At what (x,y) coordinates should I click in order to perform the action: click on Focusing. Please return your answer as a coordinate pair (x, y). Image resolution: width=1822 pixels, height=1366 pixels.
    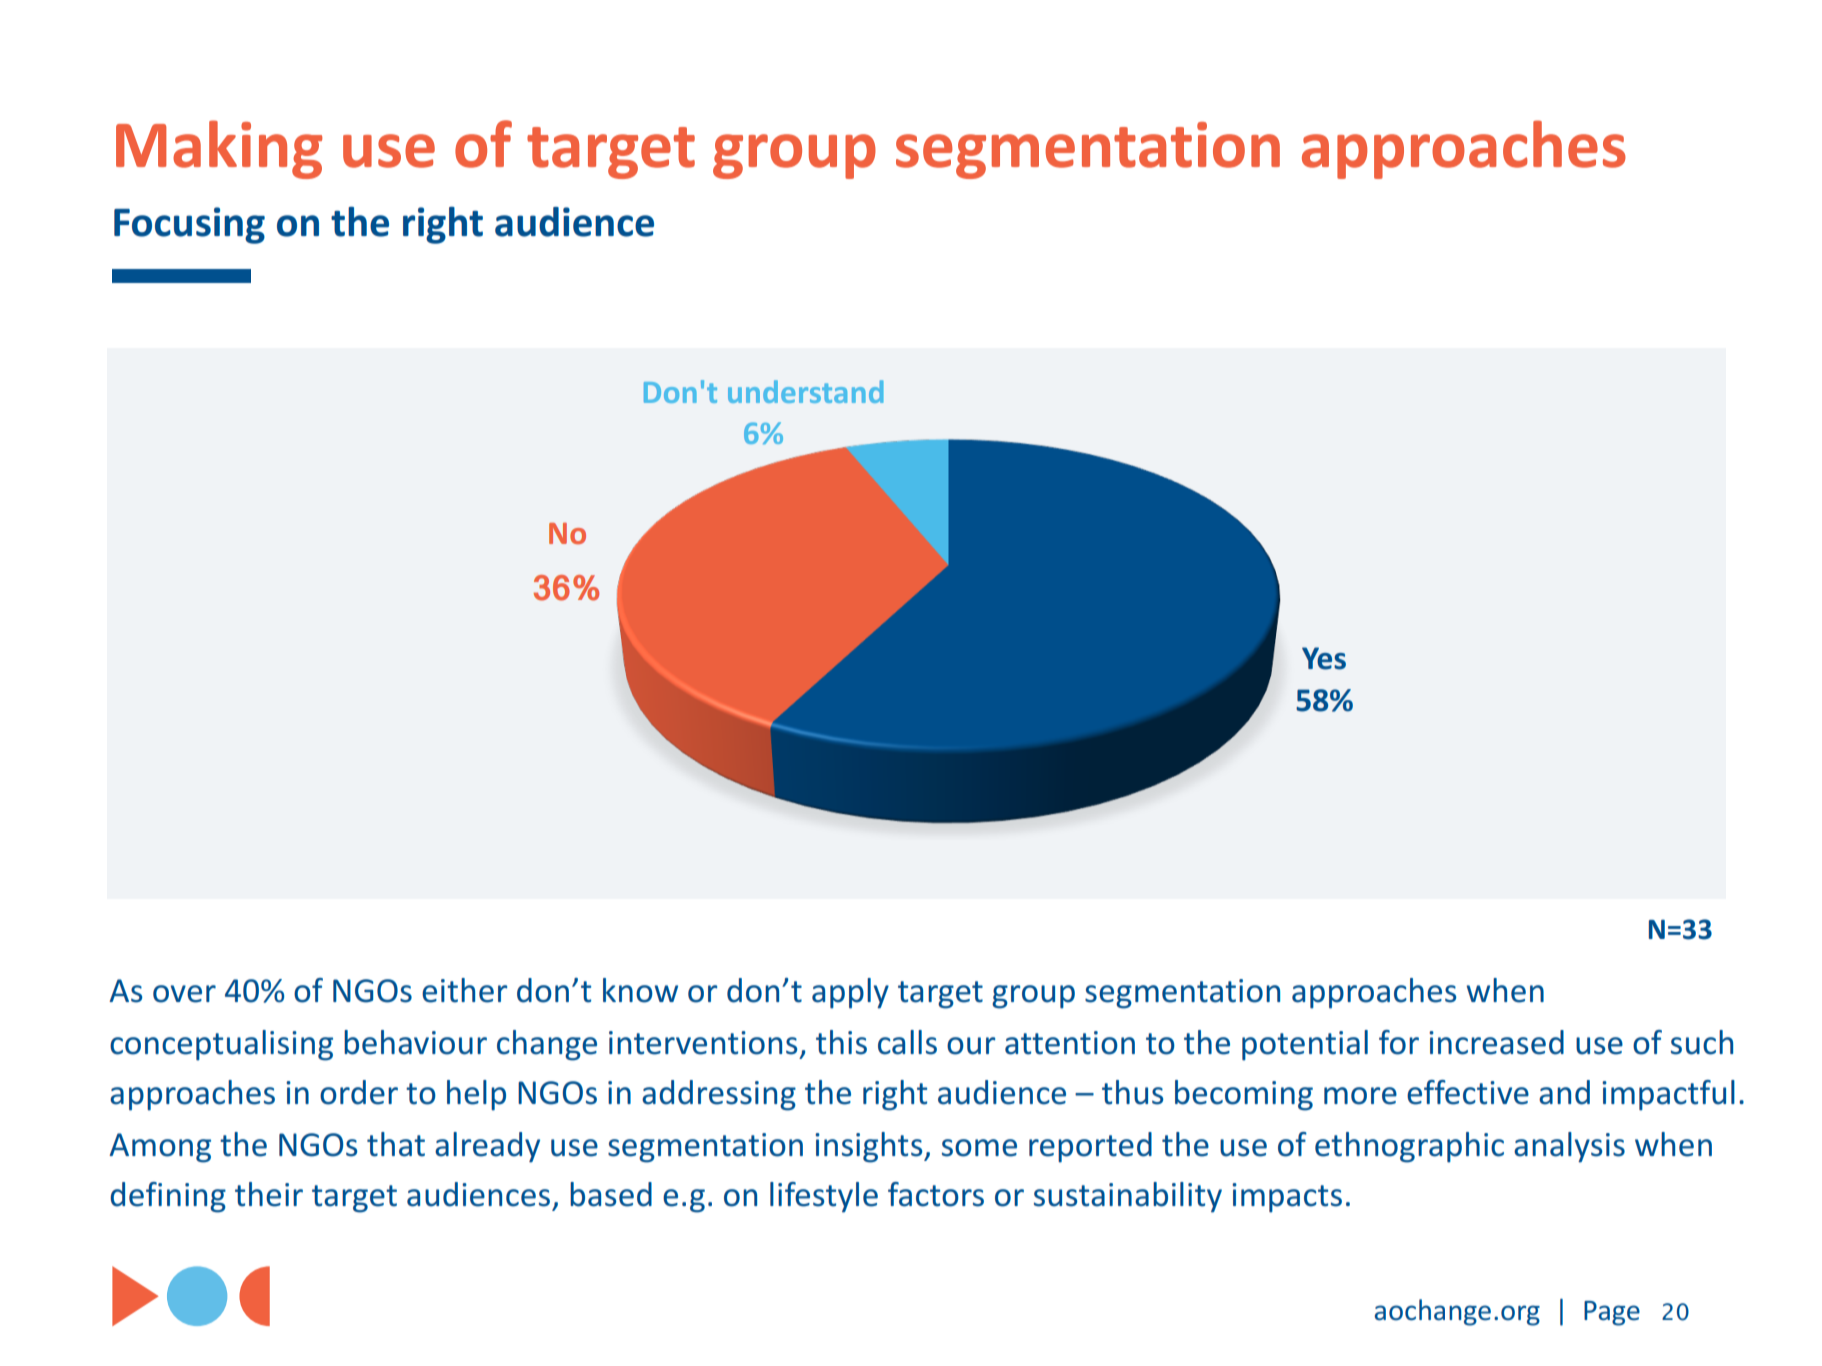
    Looking at the image, I should click on (189, 225).
